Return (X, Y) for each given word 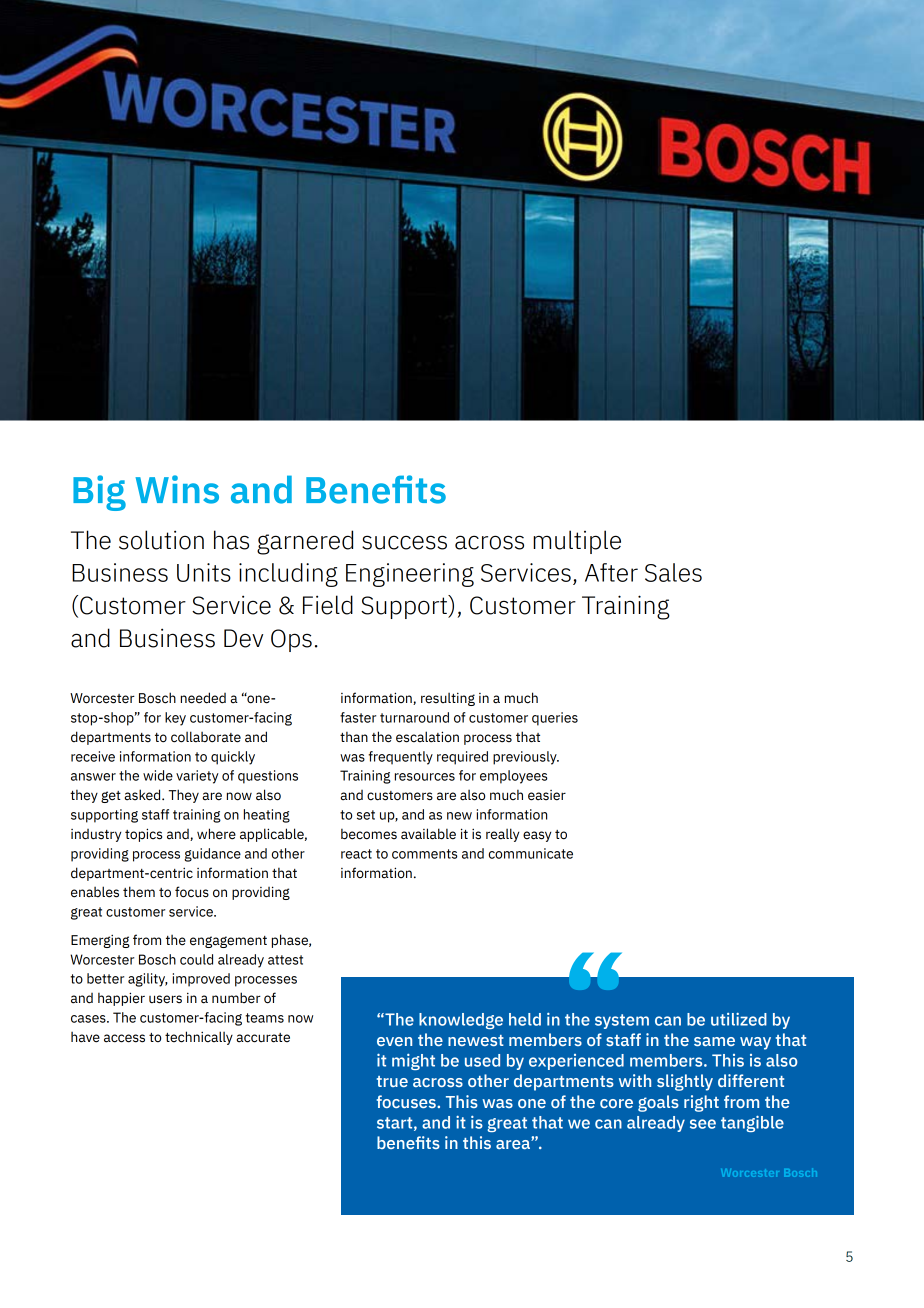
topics (143, 835)
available (428, 834)
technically (199, 1038)
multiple (577, 542)
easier (547, 795)
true (392, 1081)
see (703, 1124)
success (404, 542)
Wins (177, 489)
